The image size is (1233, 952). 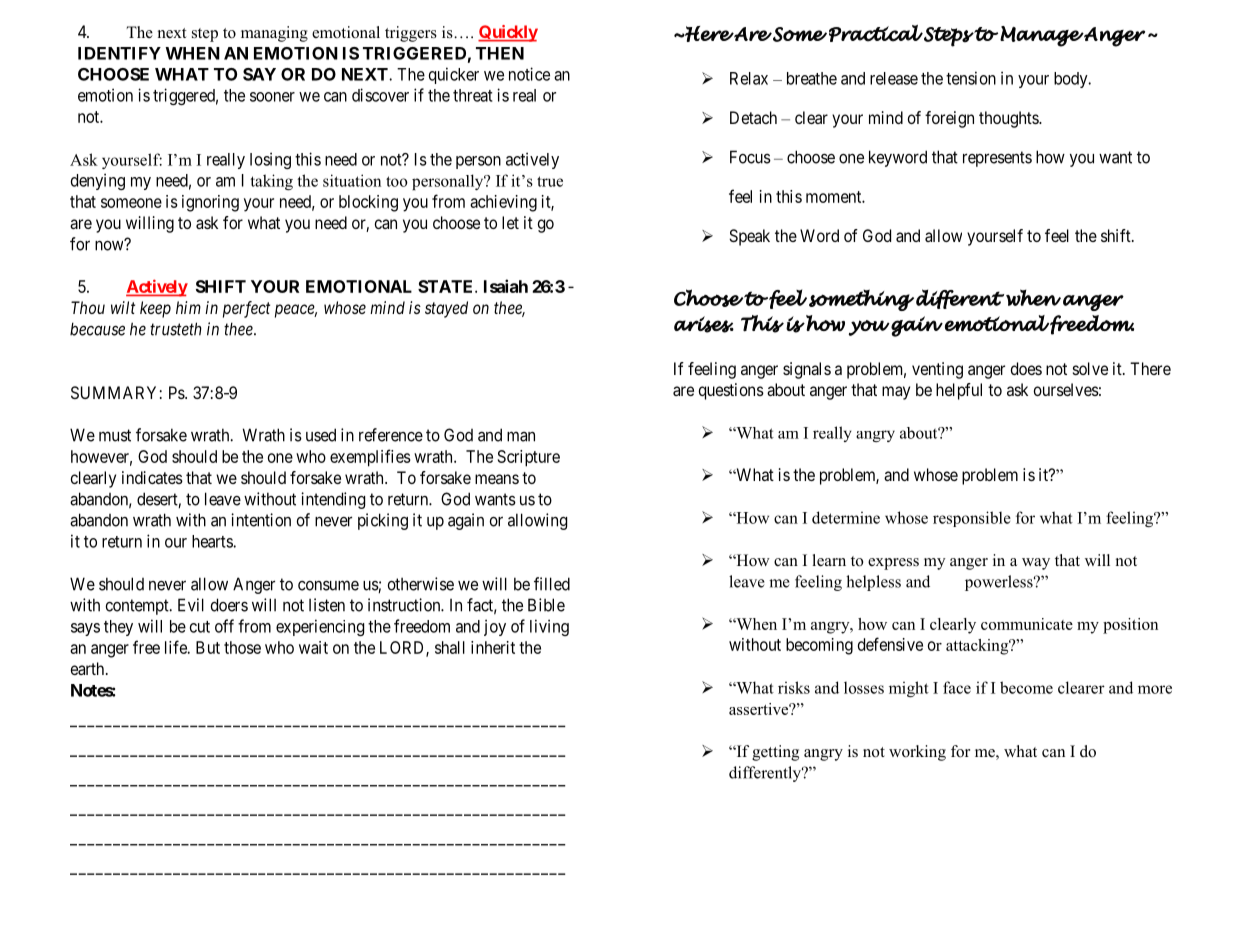 What do you see at coordinates (89, 668) in the page?
I see `earth` at bounding box center [89, 668].
